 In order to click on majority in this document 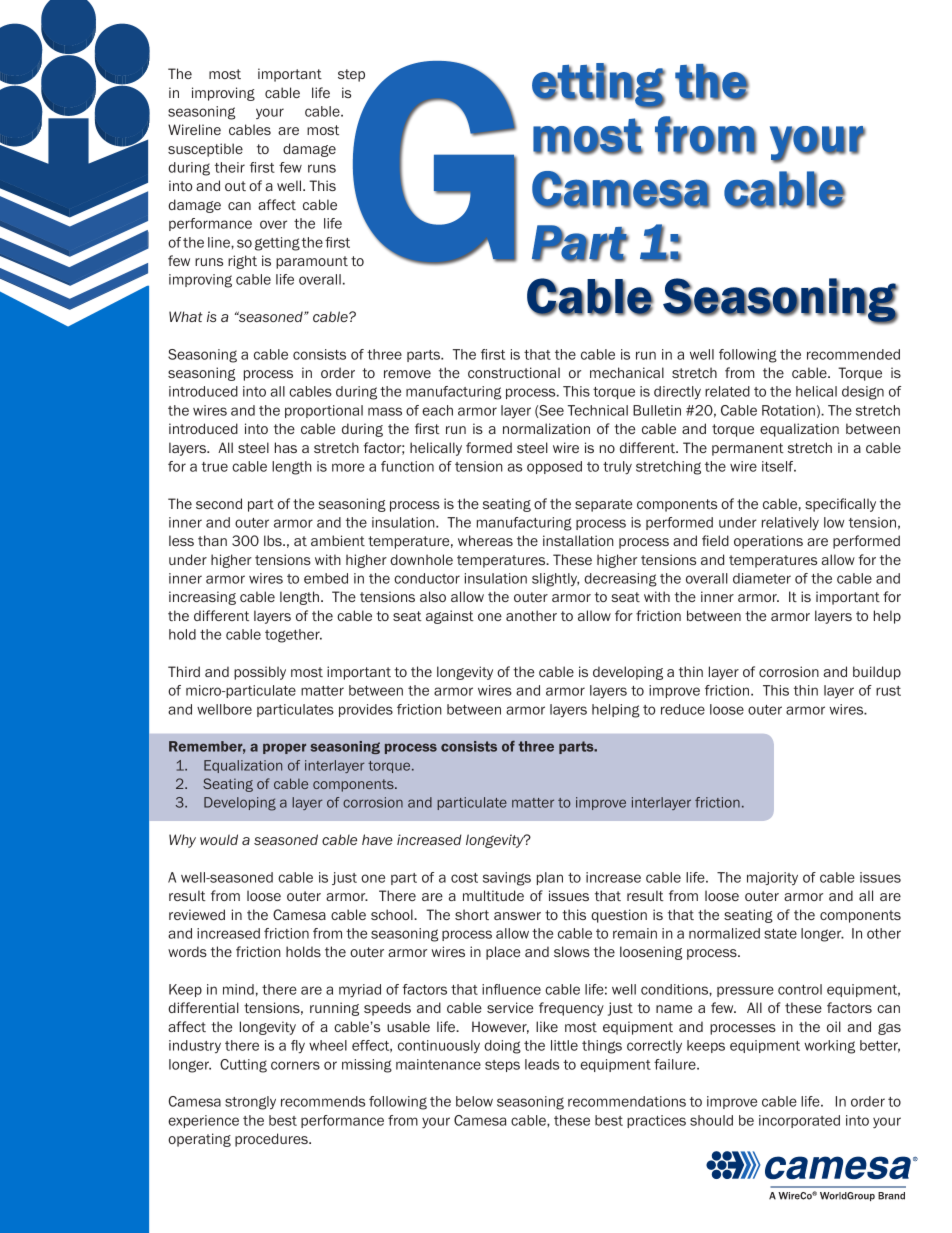, I will do `click(772, 878)`.
